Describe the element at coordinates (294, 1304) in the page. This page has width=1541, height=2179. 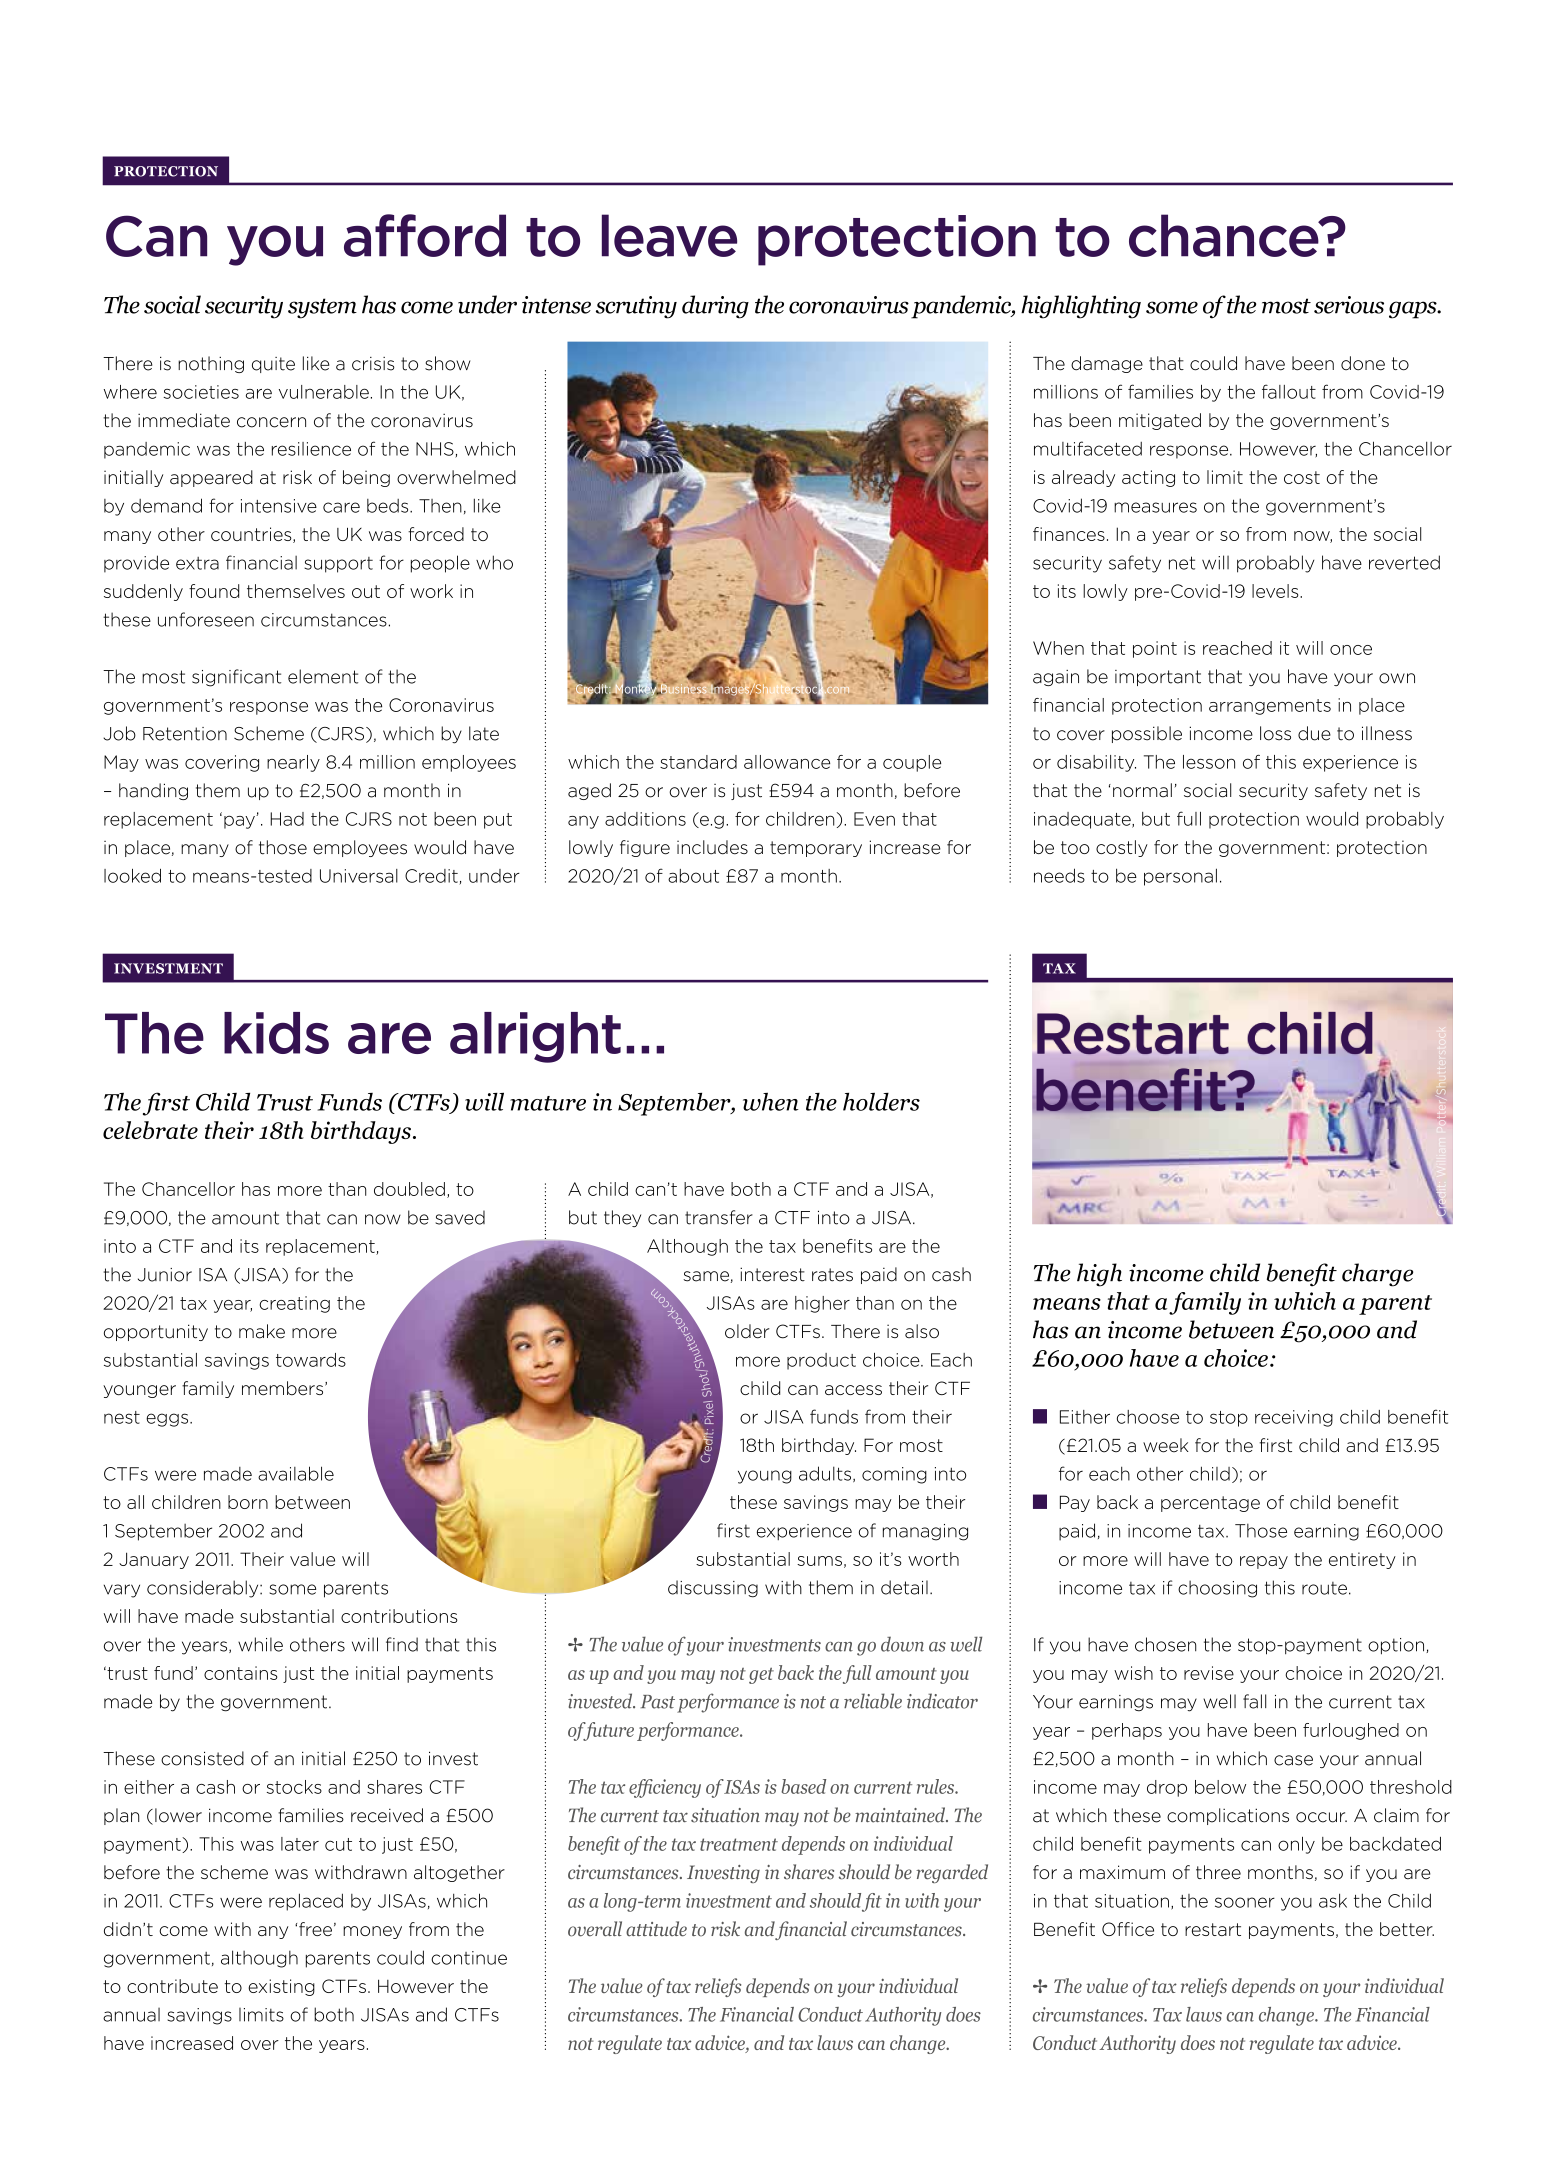
I see `creating` at that location.
